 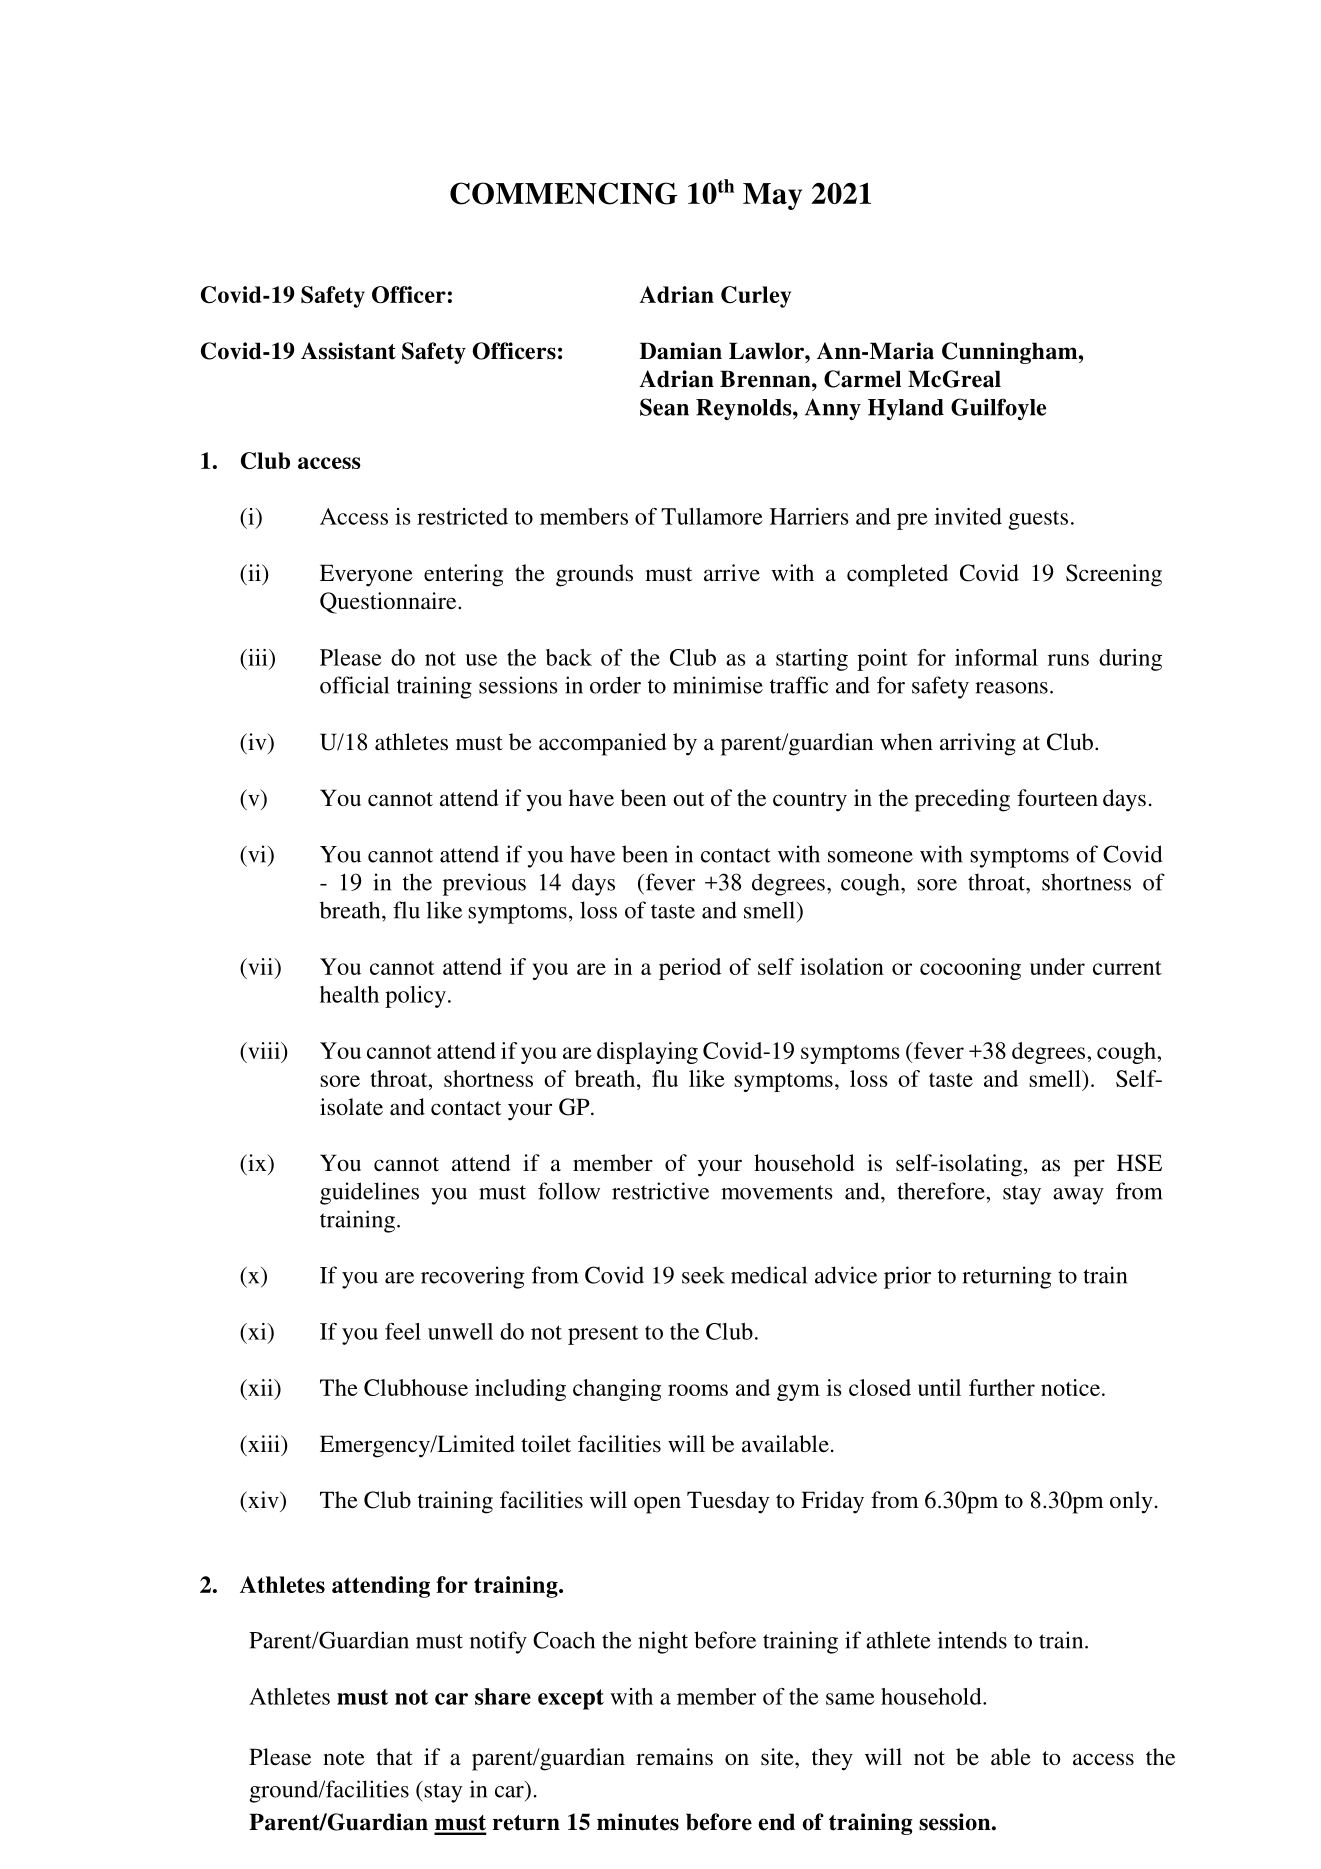 I want to click on note, so click(x=344, y=1758).
